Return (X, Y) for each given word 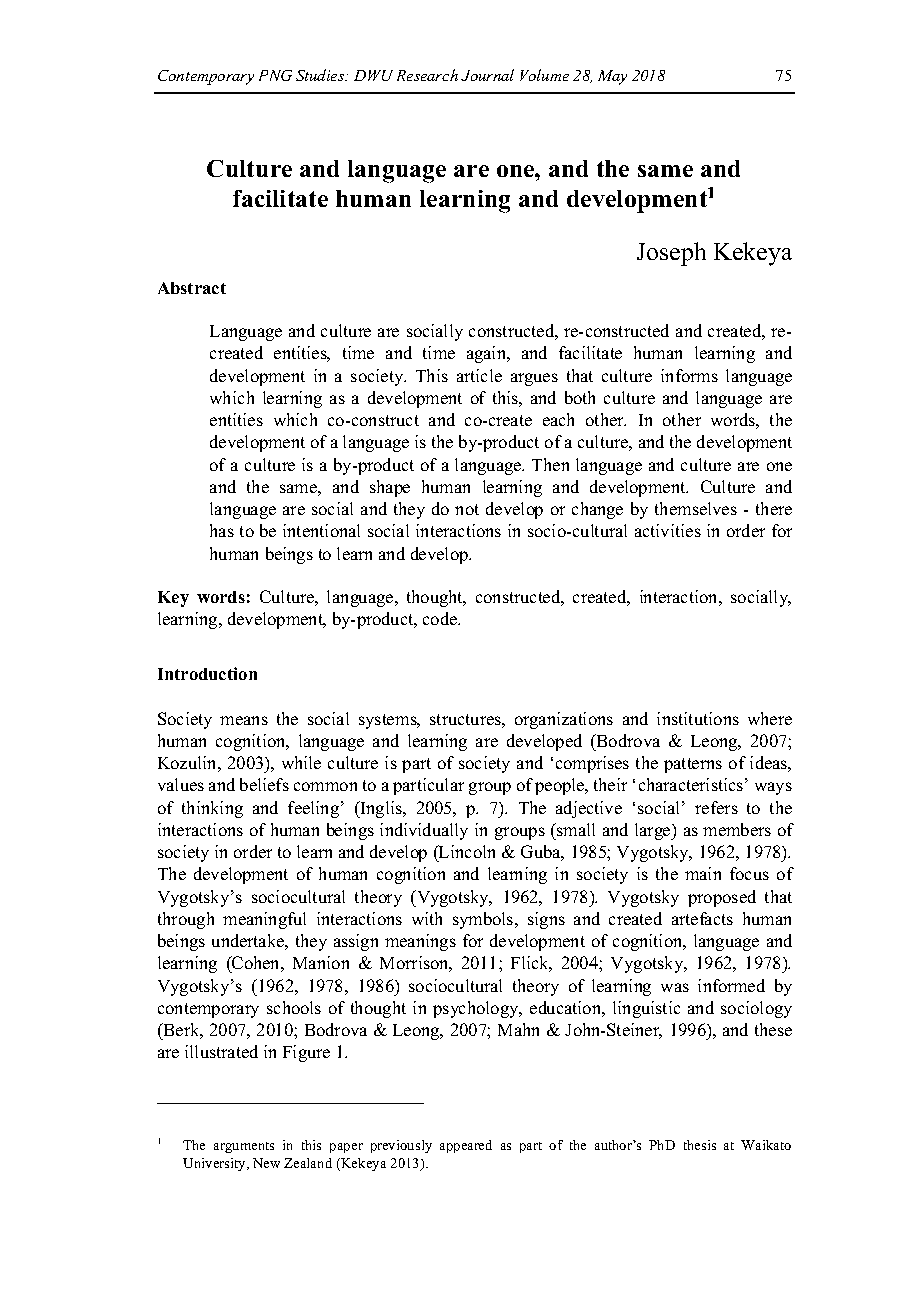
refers (716, 807)
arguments (244, 1147)
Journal (487, 75)
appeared (466, 1146)
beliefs (264, 784)
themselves (696, 508)
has (222, 530)
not (467, 509)
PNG (275, 75)
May (612, 77)
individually (424, 831)
